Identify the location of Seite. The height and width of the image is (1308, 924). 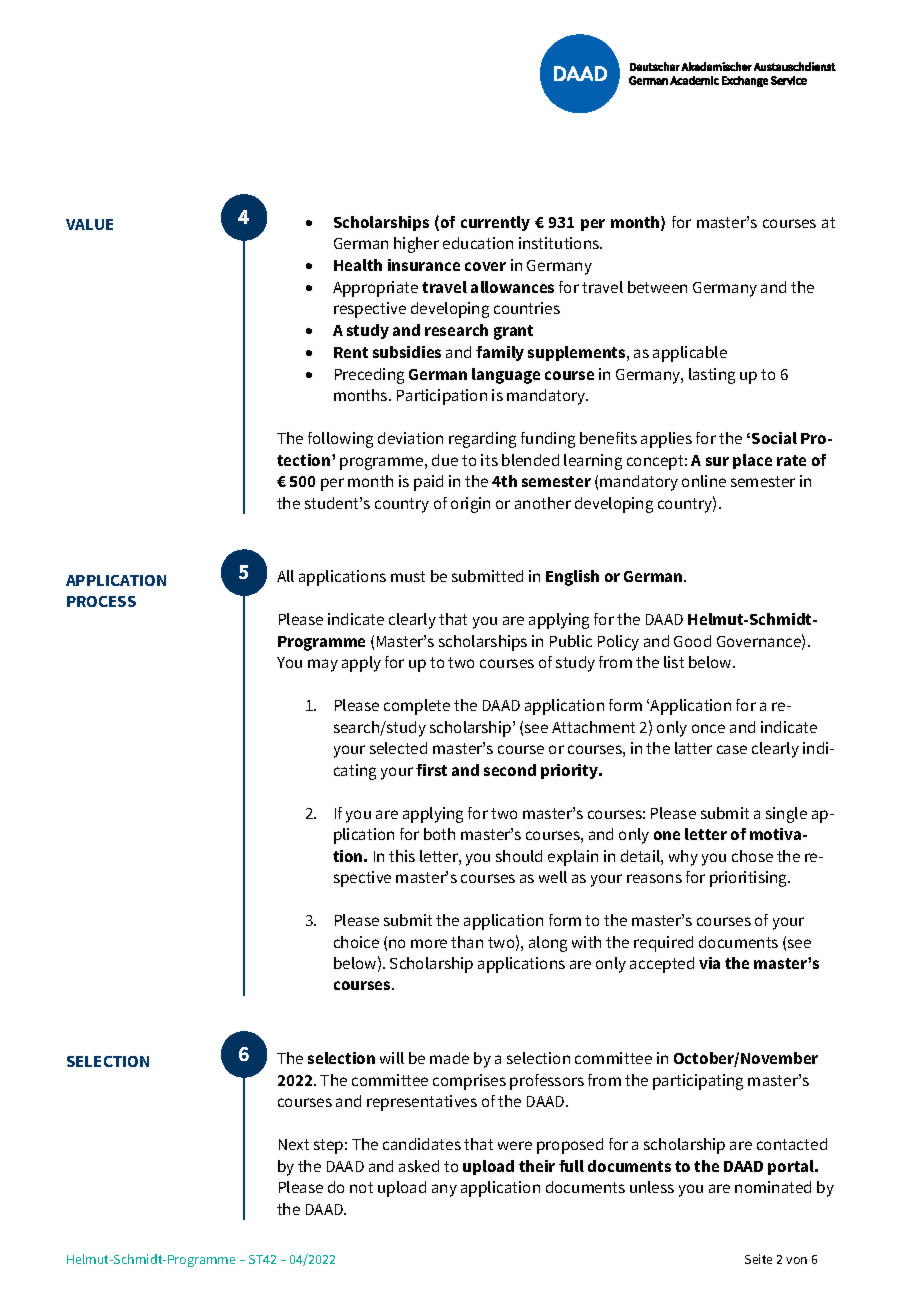
(758, 1259).
